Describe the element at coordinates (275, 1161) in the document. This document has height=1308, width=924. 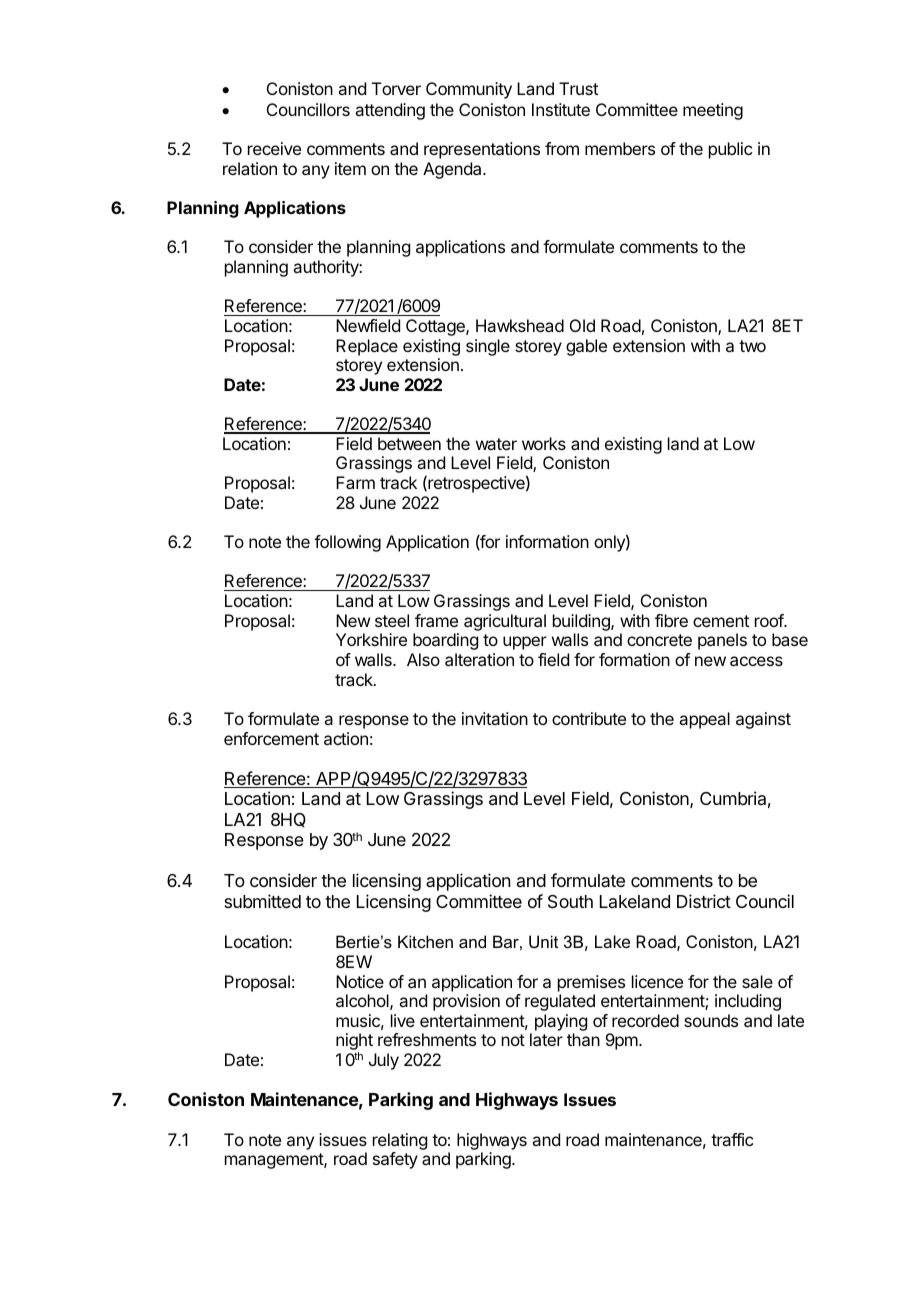
I see `management` at that location.
